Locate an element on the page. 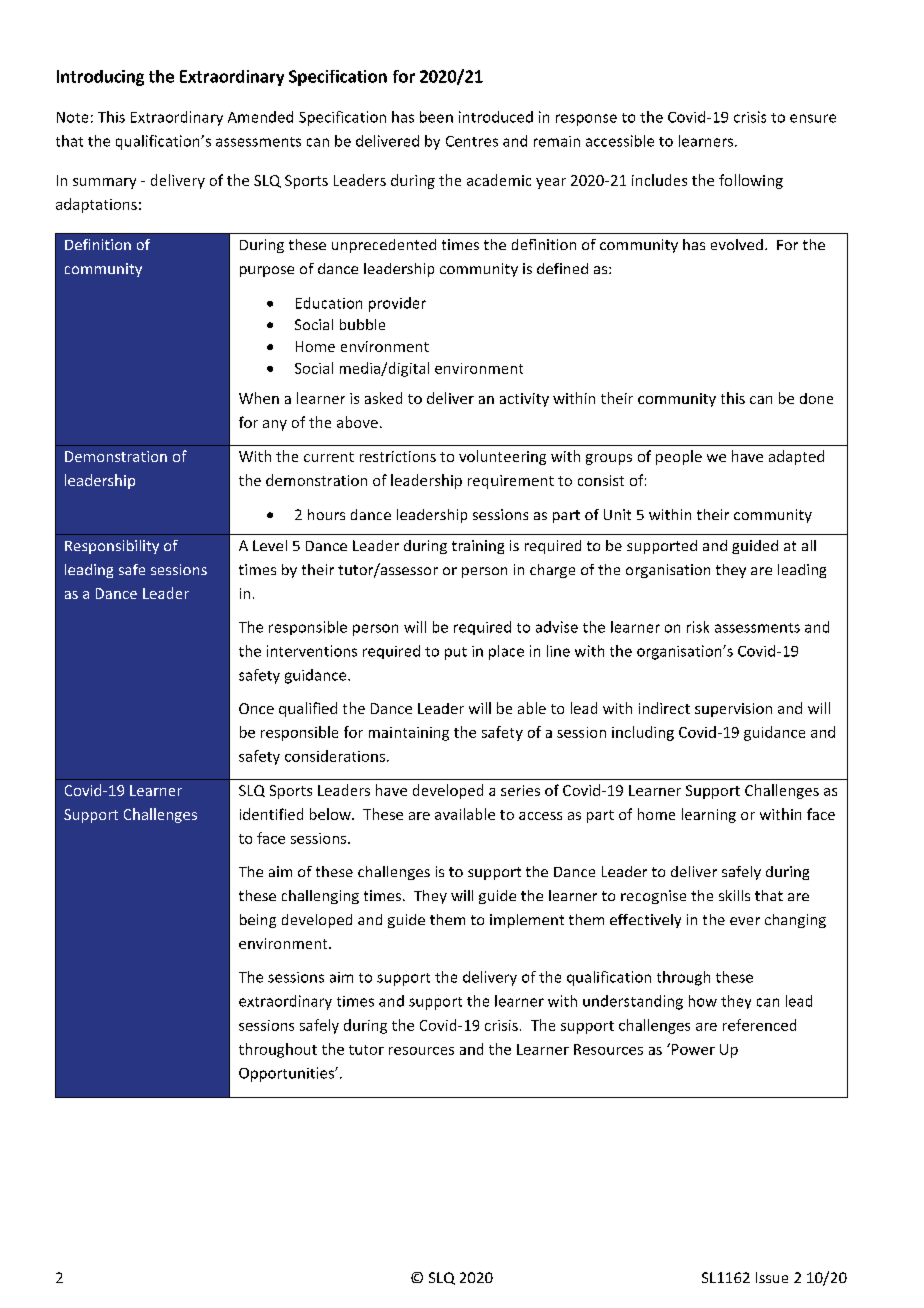  been is located at coordinates (436, 117).
